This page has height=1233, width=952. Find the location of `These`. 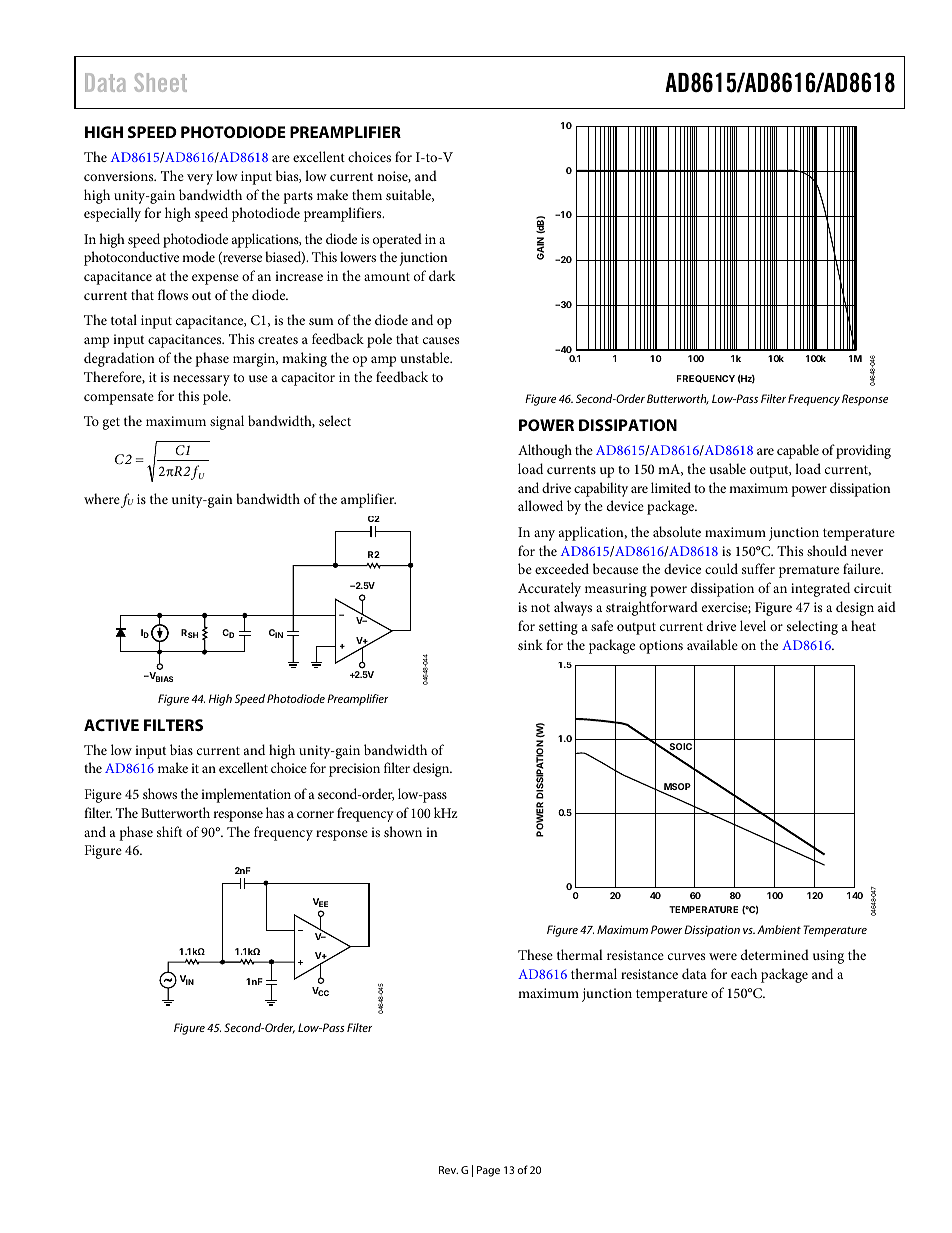

These is located at coordinates (535, 954).
